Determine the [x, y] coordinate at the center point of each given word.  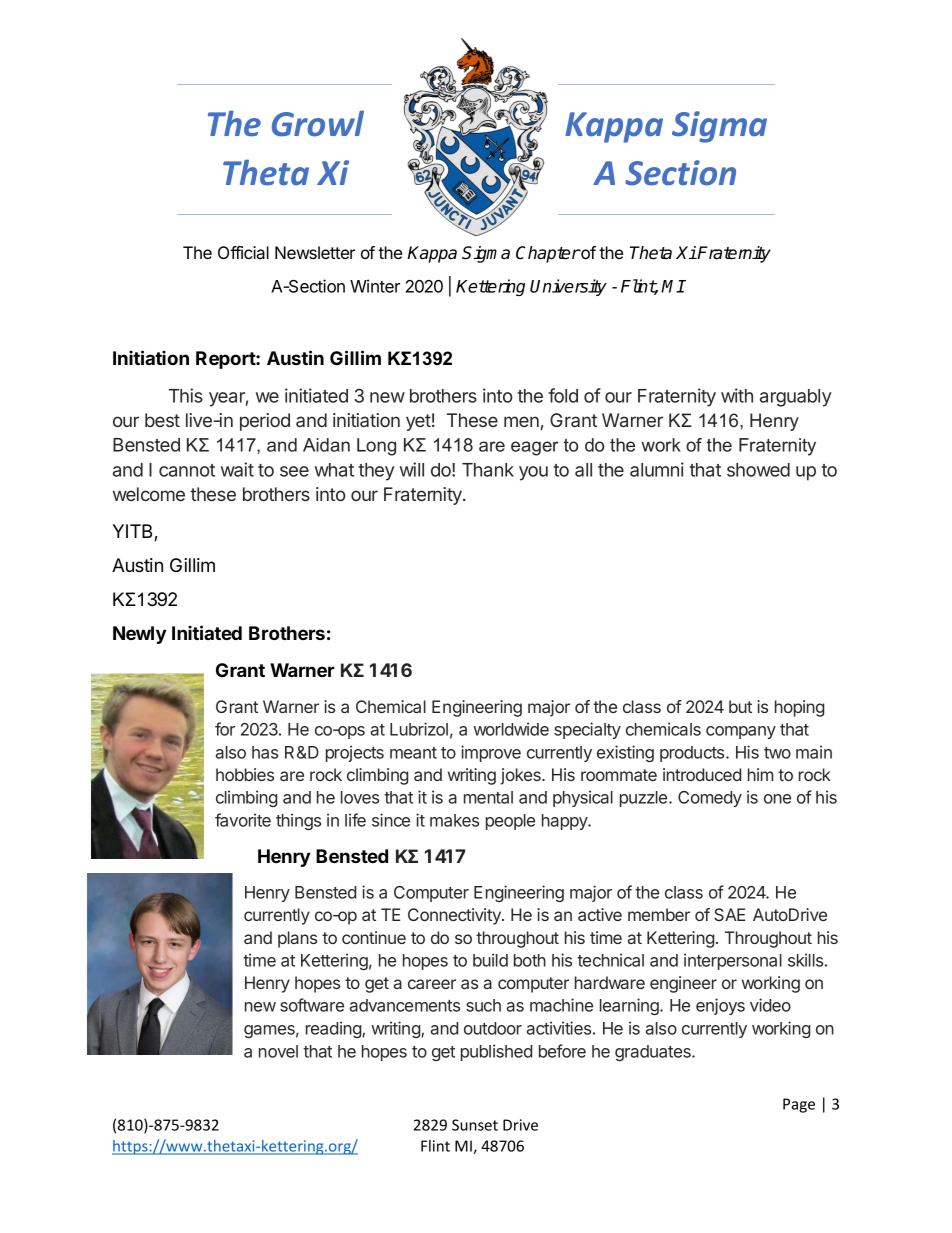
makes [454, 820]
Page [799, 1105]
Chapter [548, 254]
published [496, 1052]
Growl [318, 123]
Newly [139, 635]
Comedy [710, 799]
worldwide [511, 729]
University [568, 287]
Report [226, 360]
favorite [243, 820]
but [740, 706]
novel [278, 1051]
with [737, 395]
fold [563, 395]
